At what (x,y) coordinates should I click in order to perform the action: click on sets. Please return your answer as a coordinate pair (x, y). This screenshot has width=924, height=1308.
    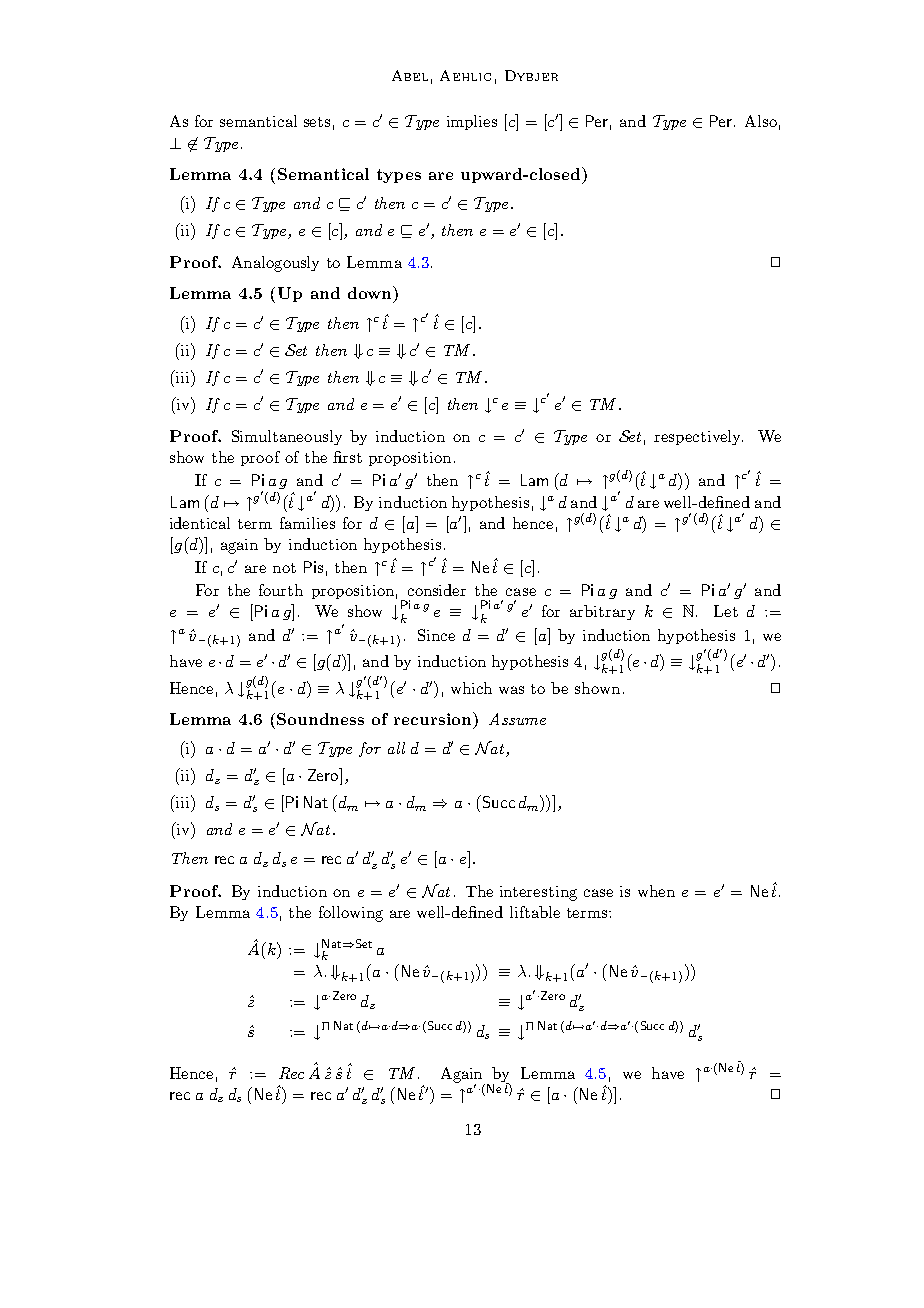
    Looking at the image, I should click on (317, 122).
